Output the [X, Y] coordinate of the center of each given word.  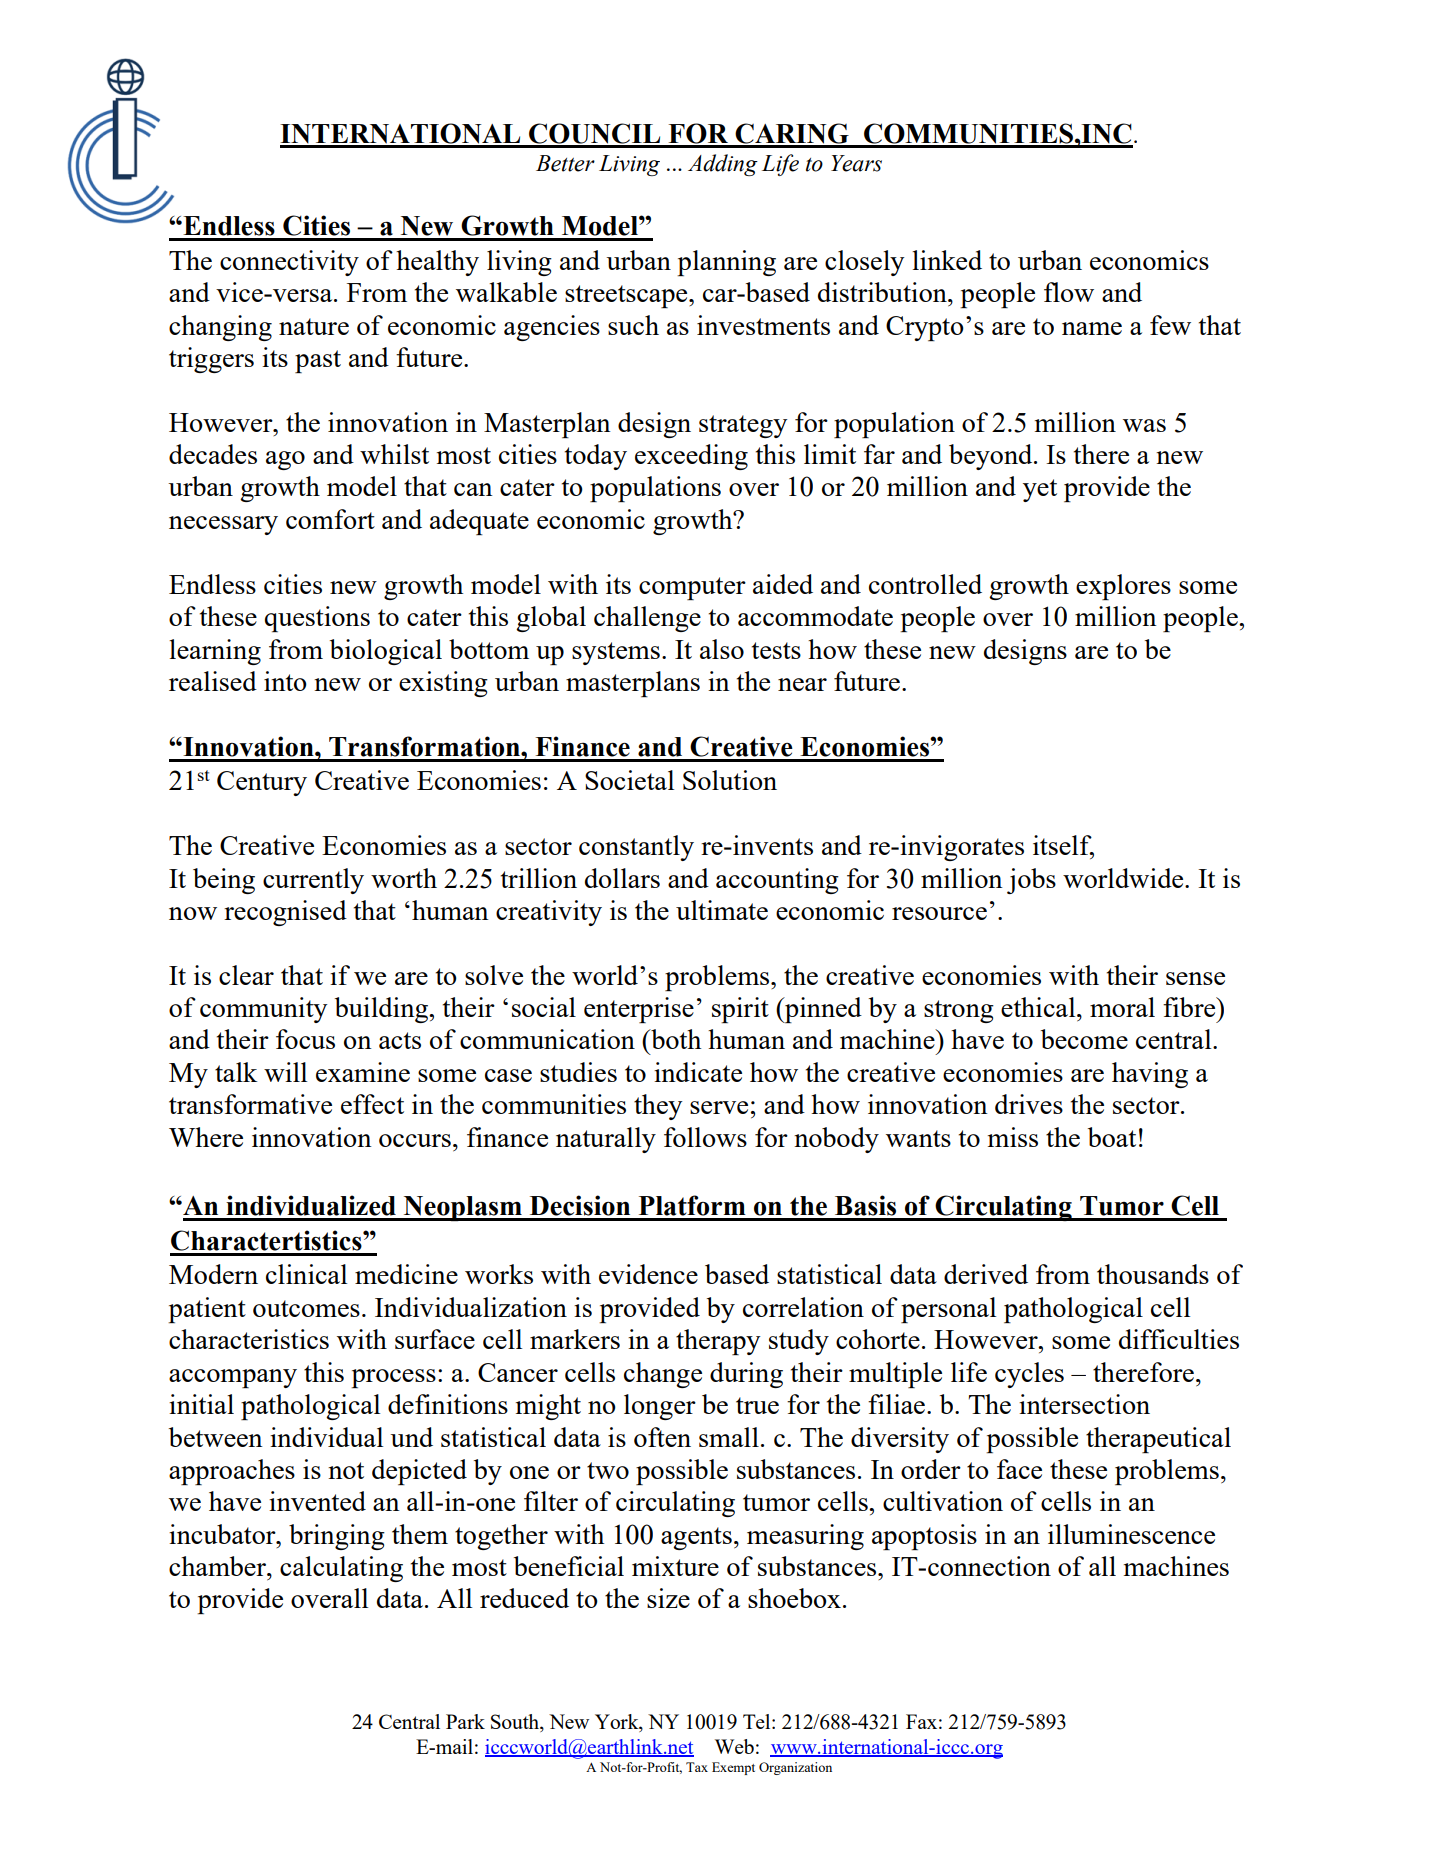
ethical [1039, 1007]
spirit [740, 1010]
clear [246, 975]
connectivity [289, 263]
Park [465, 1721]
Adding [723, 165]
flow [1069, 292]
